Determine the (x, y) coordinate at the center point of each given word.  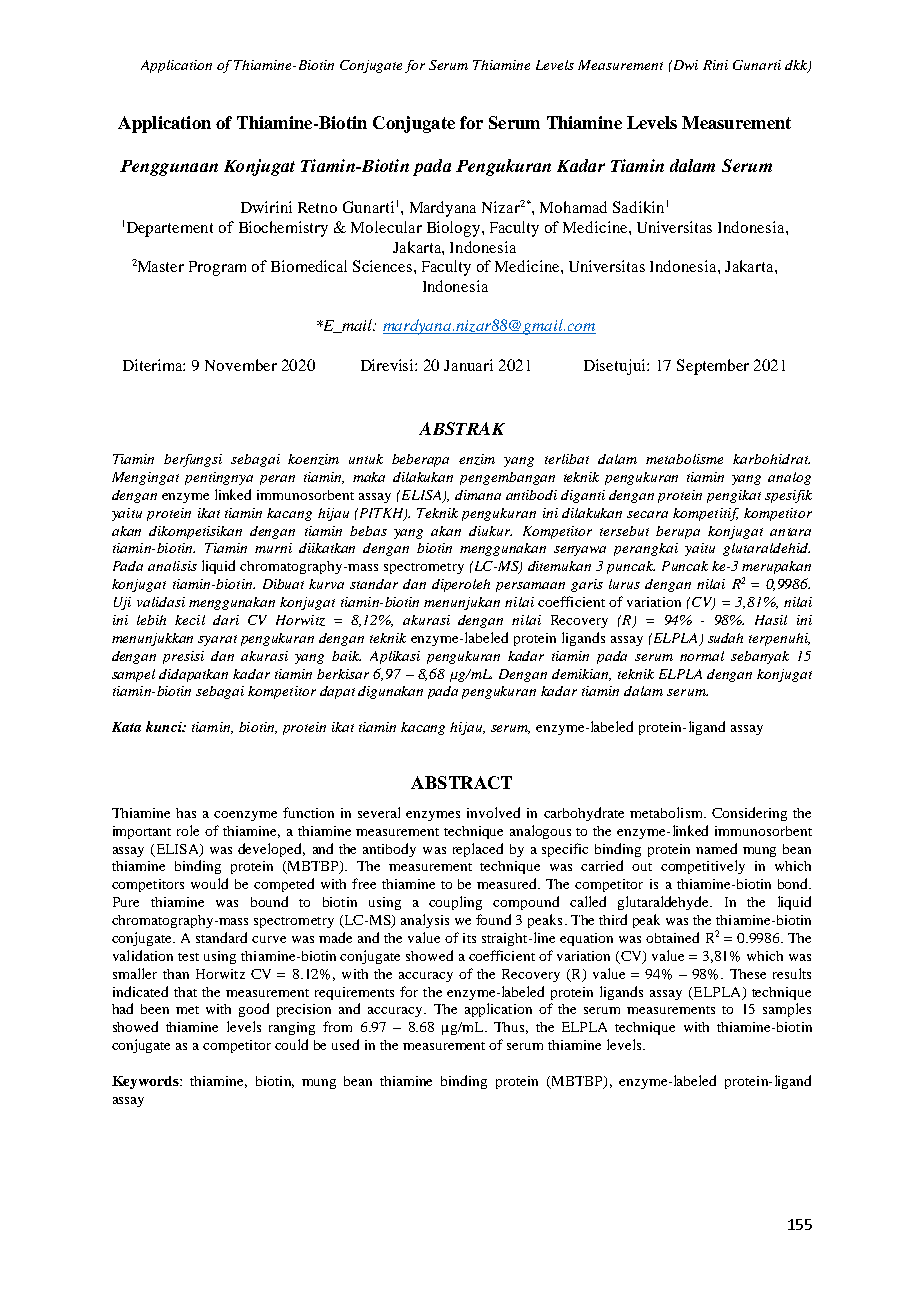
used (345, 1044)
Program (217, 268)
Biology (455, 229)
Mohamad (573, 207)
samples (787, 1010)
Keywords (146, 1082)
